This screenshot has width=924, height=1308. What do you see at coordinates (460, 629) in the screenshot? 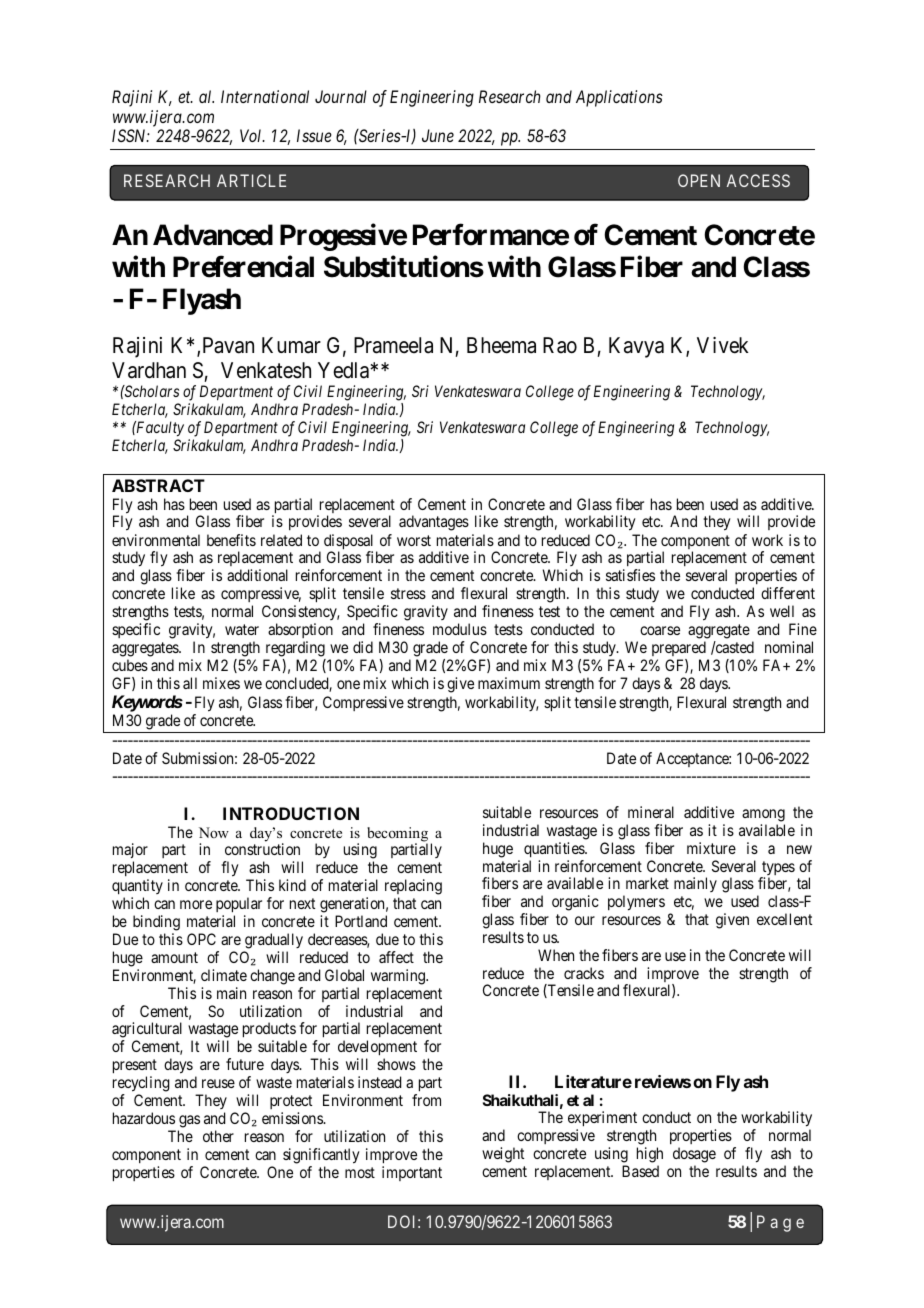
I see `modulus` at bounding box center [460, 629].
